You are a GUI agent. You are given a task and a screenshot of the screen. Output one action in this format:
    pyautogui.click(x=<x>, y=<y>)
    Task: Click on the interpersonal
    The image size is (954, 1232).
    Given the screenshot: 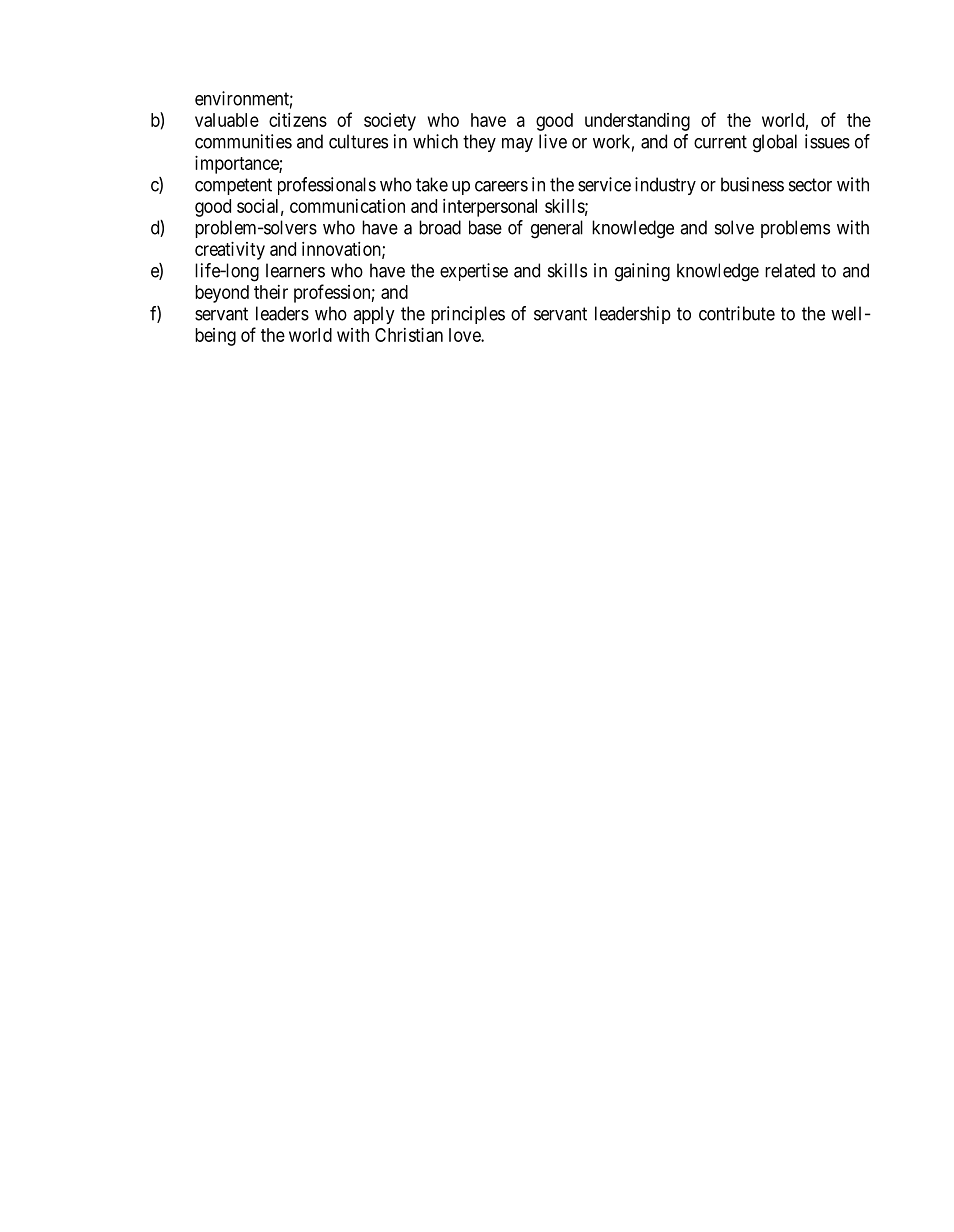 What is the action you would take?
    pyautogui.click(x=490, y=208)
